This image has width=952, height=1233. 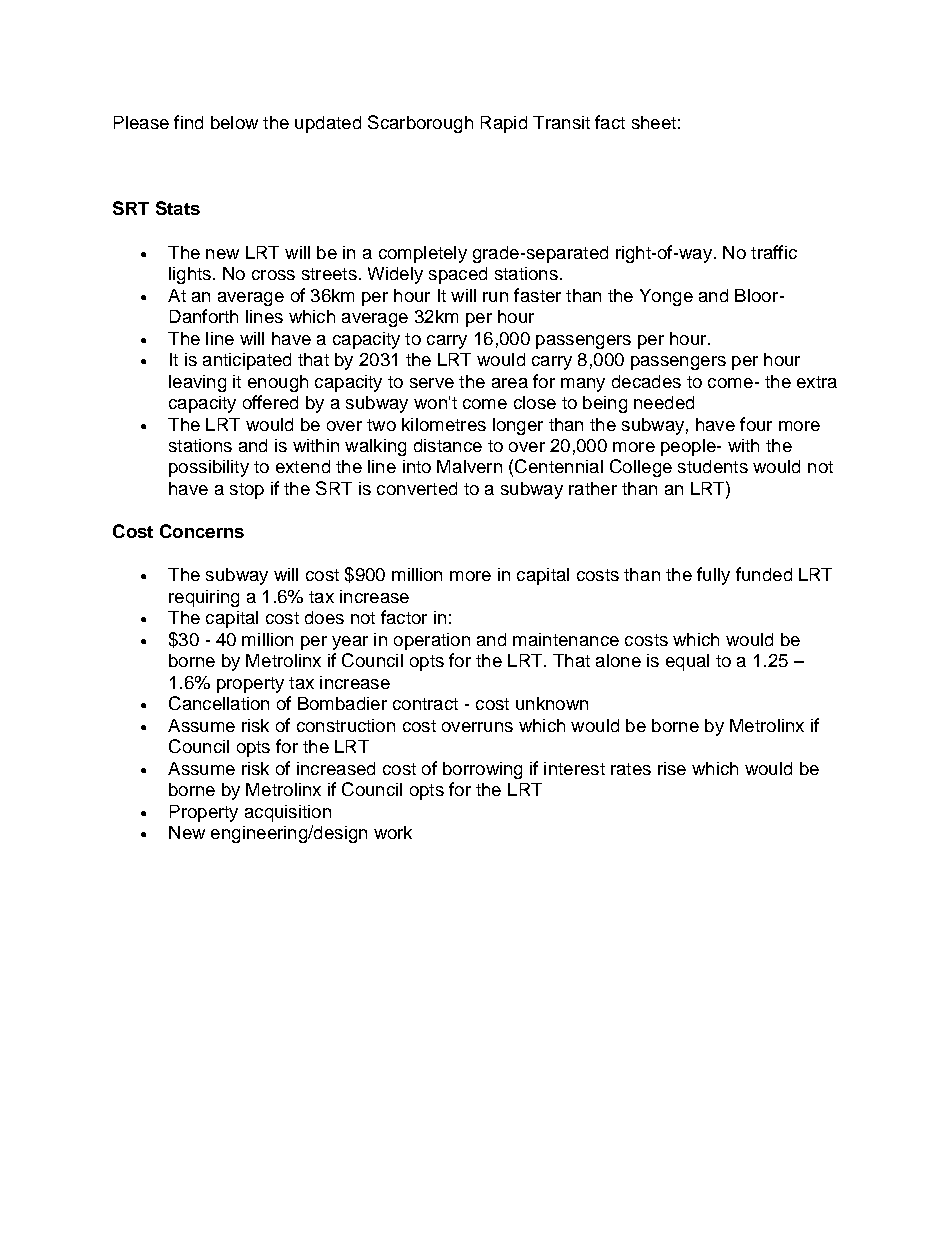 I want to click on sheet, so click(x=654, y=122).
